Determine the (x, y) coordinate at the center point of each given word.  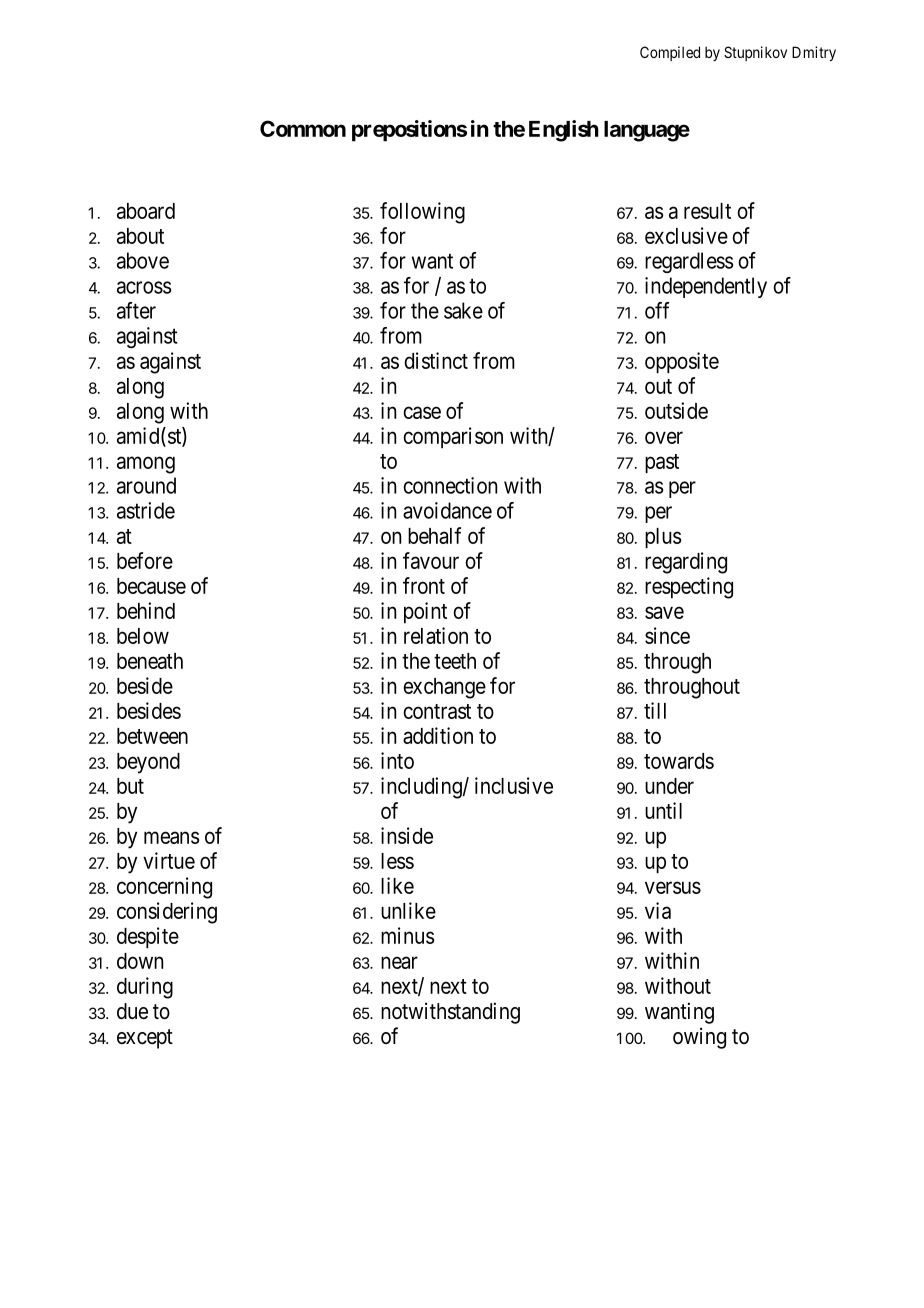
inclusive (514, 785)
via (658, 910)
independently (706, 287)
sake (463, 310)
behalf (434, 535)
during (145, 988)
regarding (686, 563)
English (564, 131)
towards (679, 761)
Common (303, 128)
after (136, 310)
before (145, 560)
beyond (148, 763)
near (399, 962)
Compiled (670, 53)
